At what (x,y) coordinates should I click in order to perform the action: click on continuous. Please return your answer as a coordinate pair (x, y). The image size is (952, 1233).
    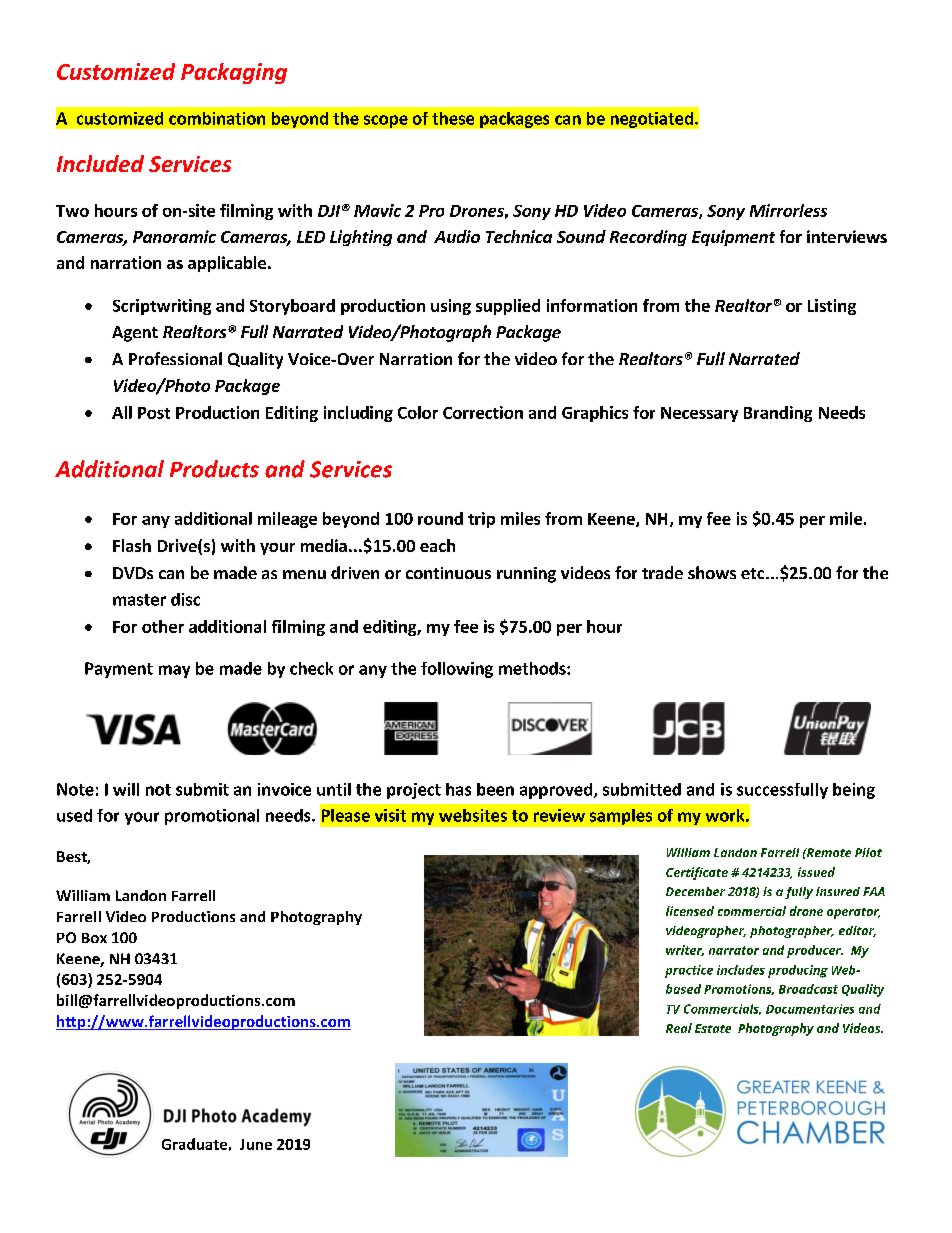
    Looking at the image, I should click on (448, 573).
